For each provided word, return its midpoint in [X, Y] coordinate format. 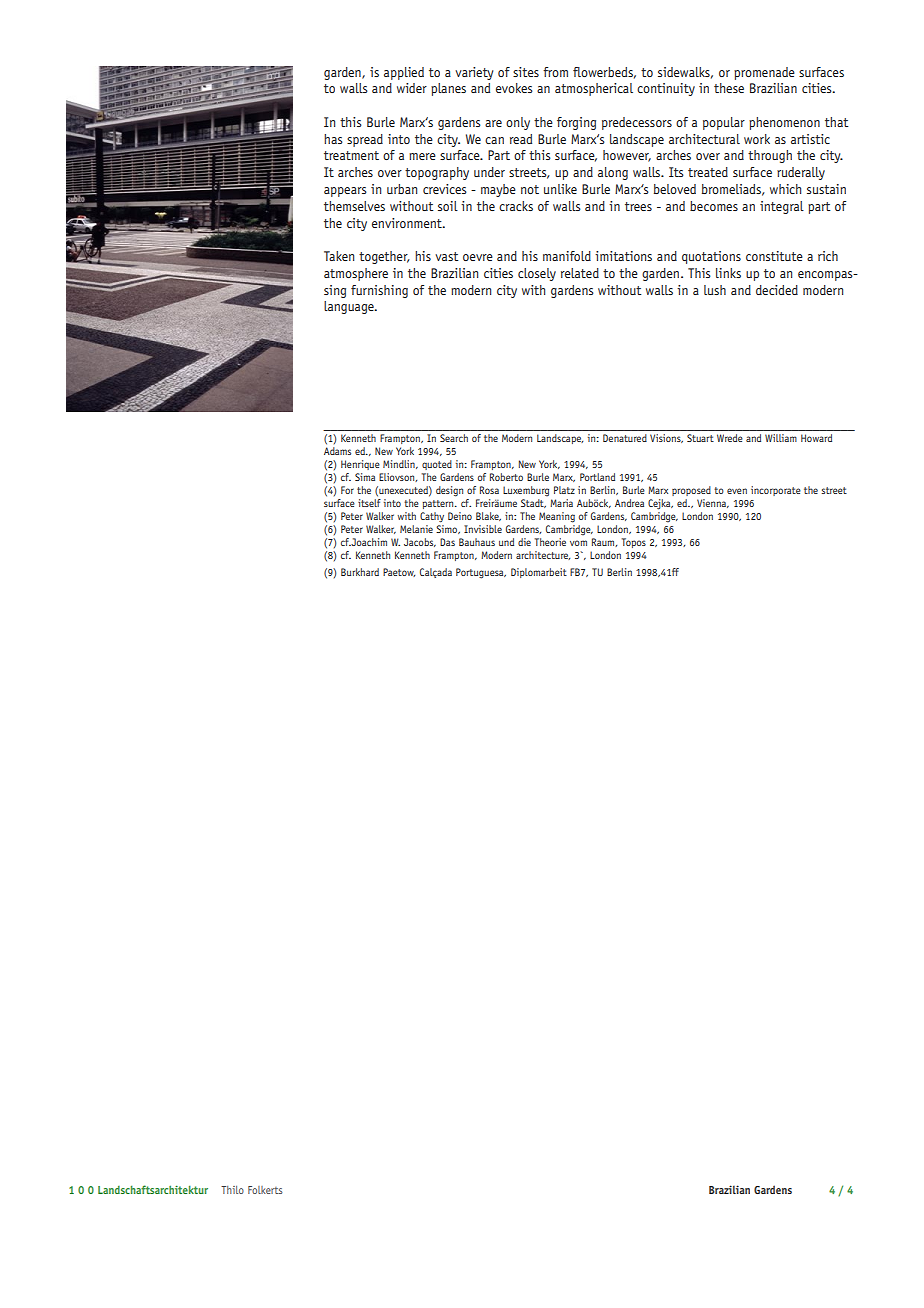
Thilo [232, 1190]
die [524, 542]
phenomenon [784, 123]
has [333, 139]
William [781, 438]
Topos [634, 543]
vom [578, 543]
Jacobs [420, 542]
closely [537, 274]
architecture [543, 555]
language [350, 307]
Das [447, 542]
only [518, 123]
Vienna [713, 503]
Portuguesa [481, 573]
